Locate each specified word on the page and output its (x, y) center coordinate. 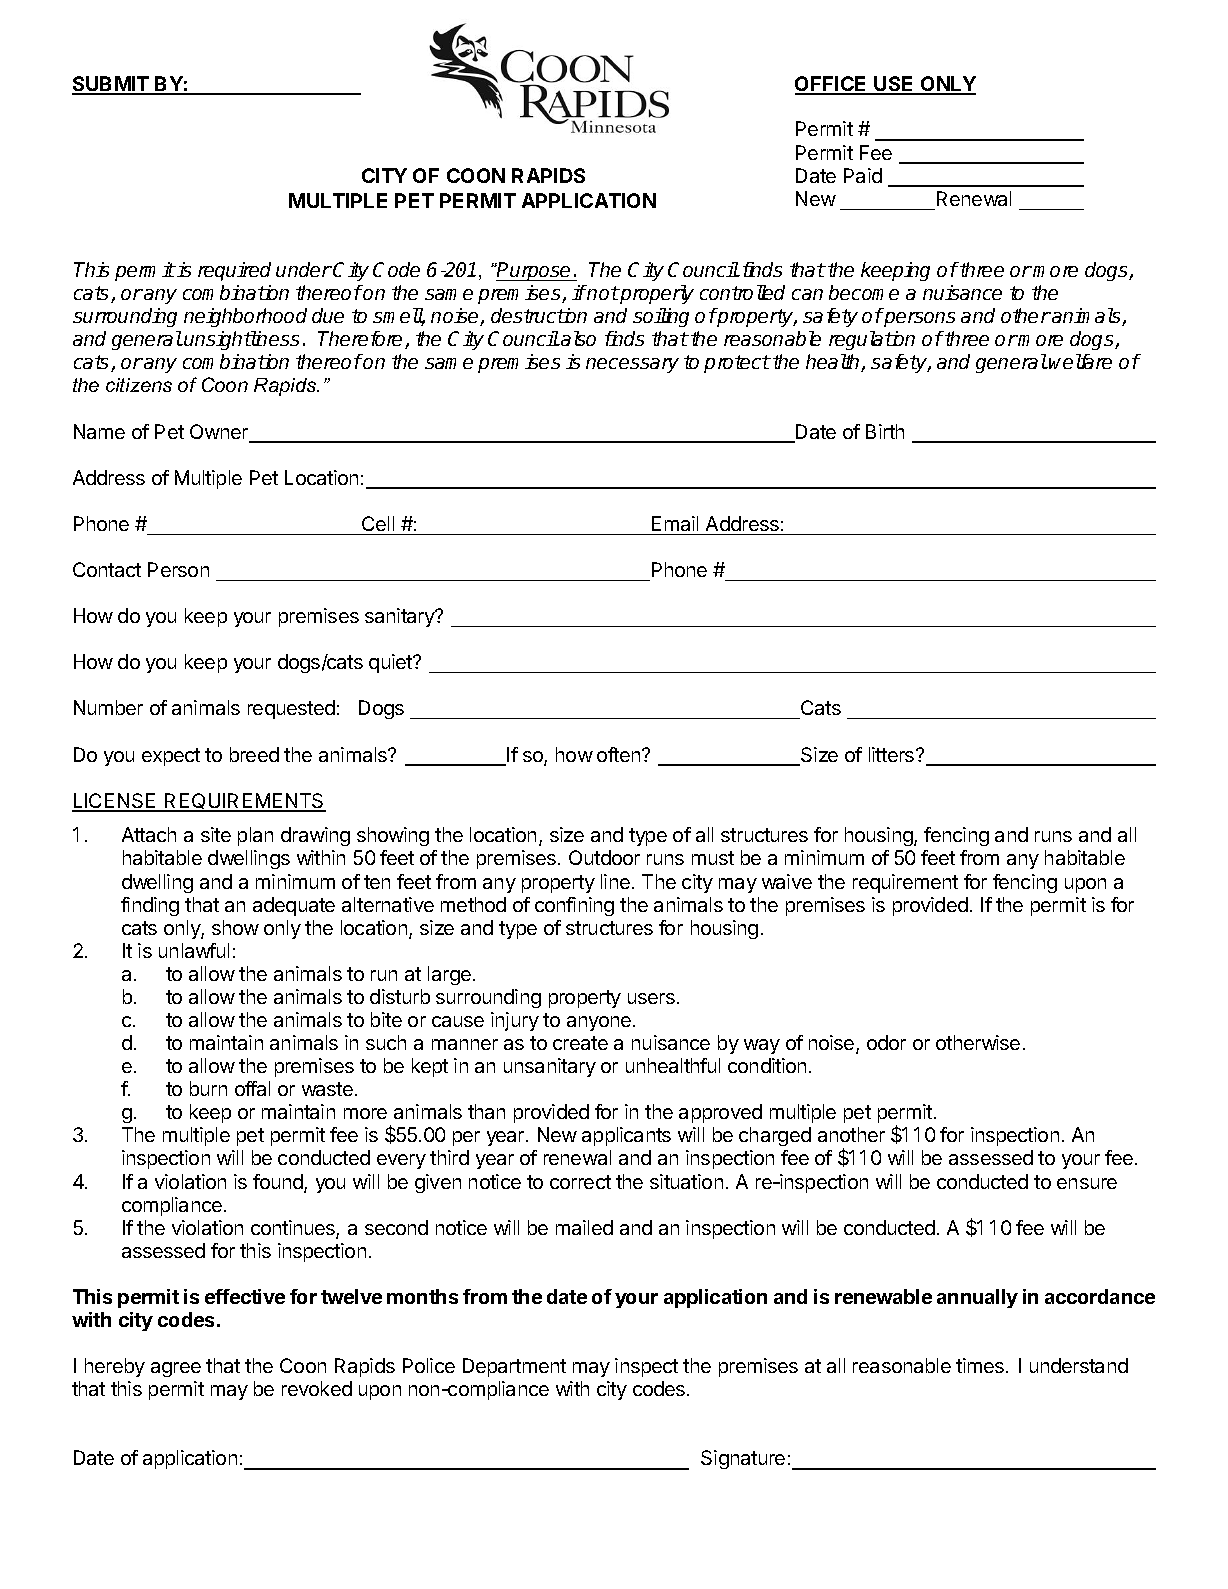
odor (886, 1042)
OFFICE (832, 85)
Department (514, 1367)
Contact (107, 569)
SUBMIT (111, 85)
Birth (885, 431)
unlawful (194, 950)
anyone (599, 1023)
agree (176, 1369)
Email (675, 523)
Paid (863, 175)
